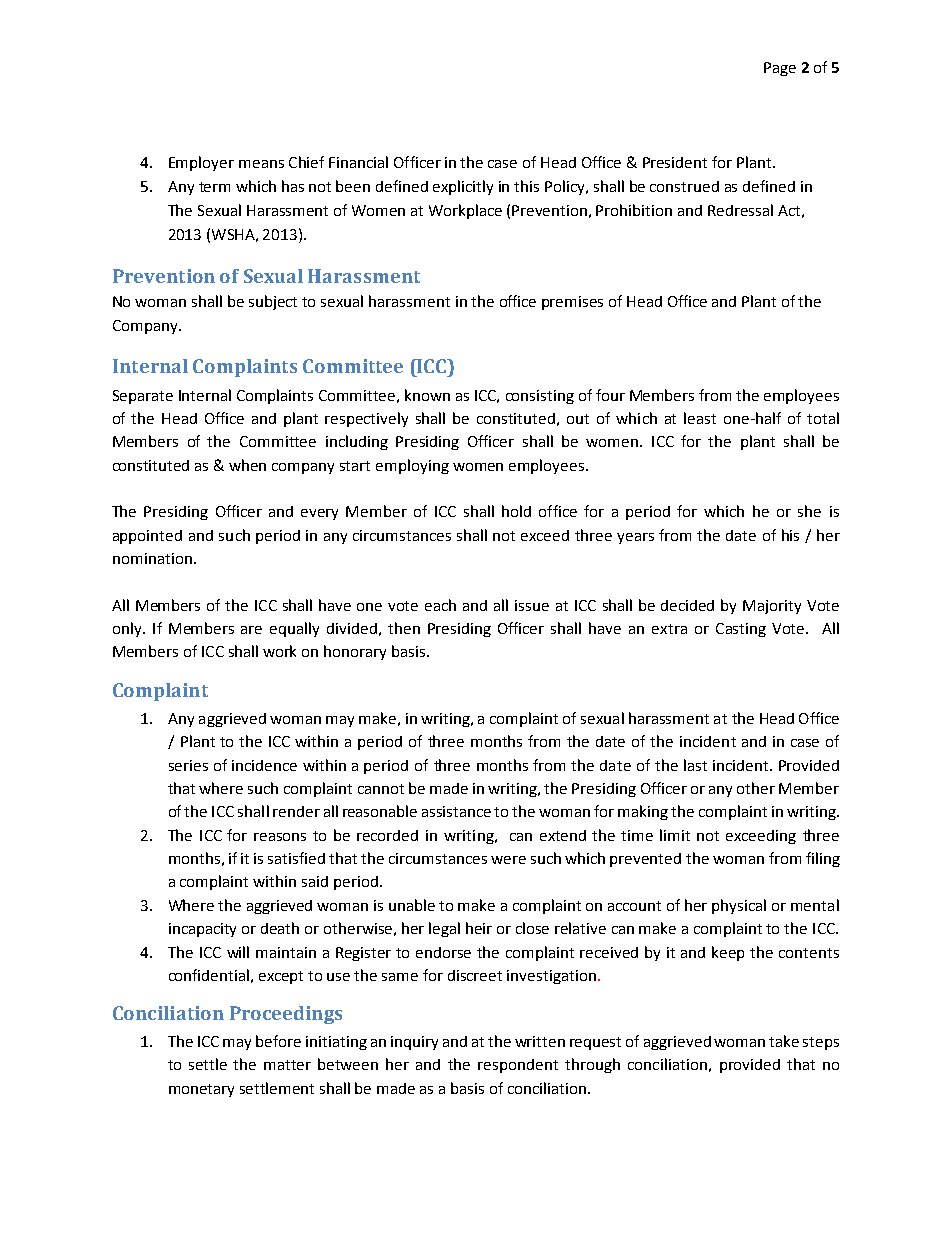  What do you see at coordinates (440, 605) in the document?
I see `each` at bounding box center [440, 605].
